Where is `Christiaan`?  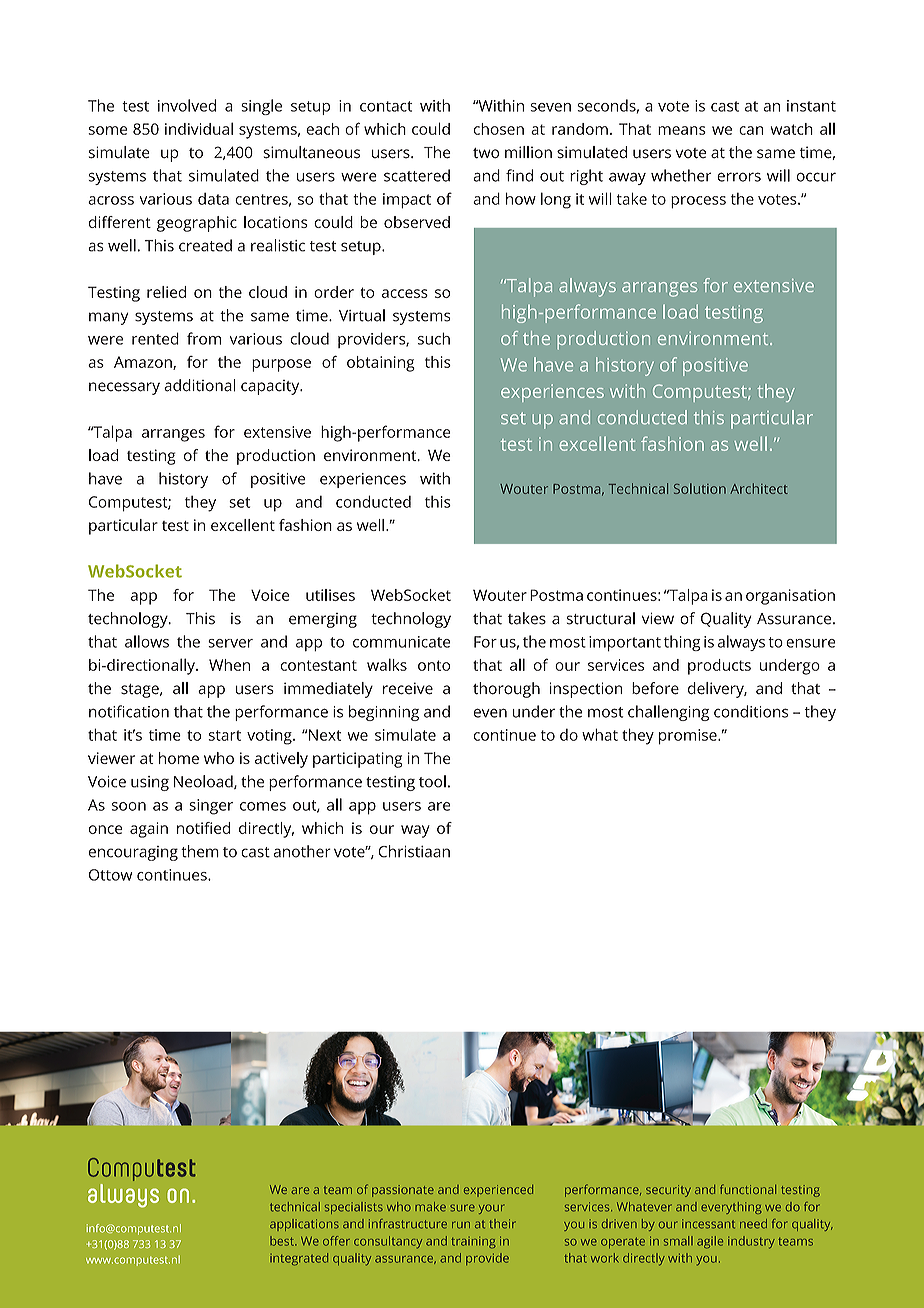 Christiaan is located at coordinates (414, 851).
